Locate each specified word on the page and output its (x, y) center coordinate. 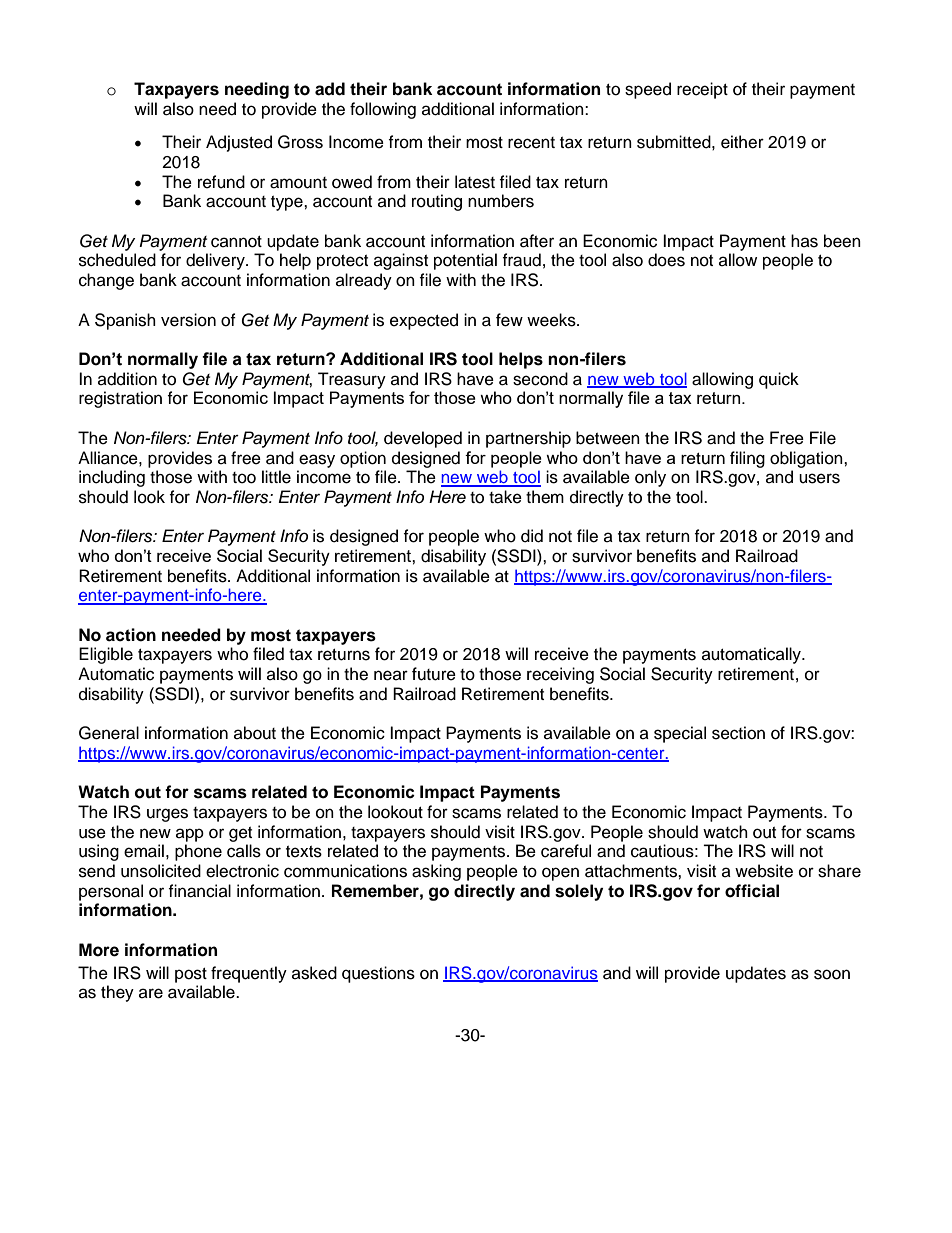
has (804, 241)
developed (423, 439)
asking (436, 872)
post (191, 975)
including (112, 478)
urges (167, 815)
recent (531, 143)
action (131, 635)
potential (465, 261)
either (742, 142)
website (764, 871)
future (434, 674)
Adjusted (239, 143)
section (738, 733)
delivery (216, 261)
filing (747, 459)
